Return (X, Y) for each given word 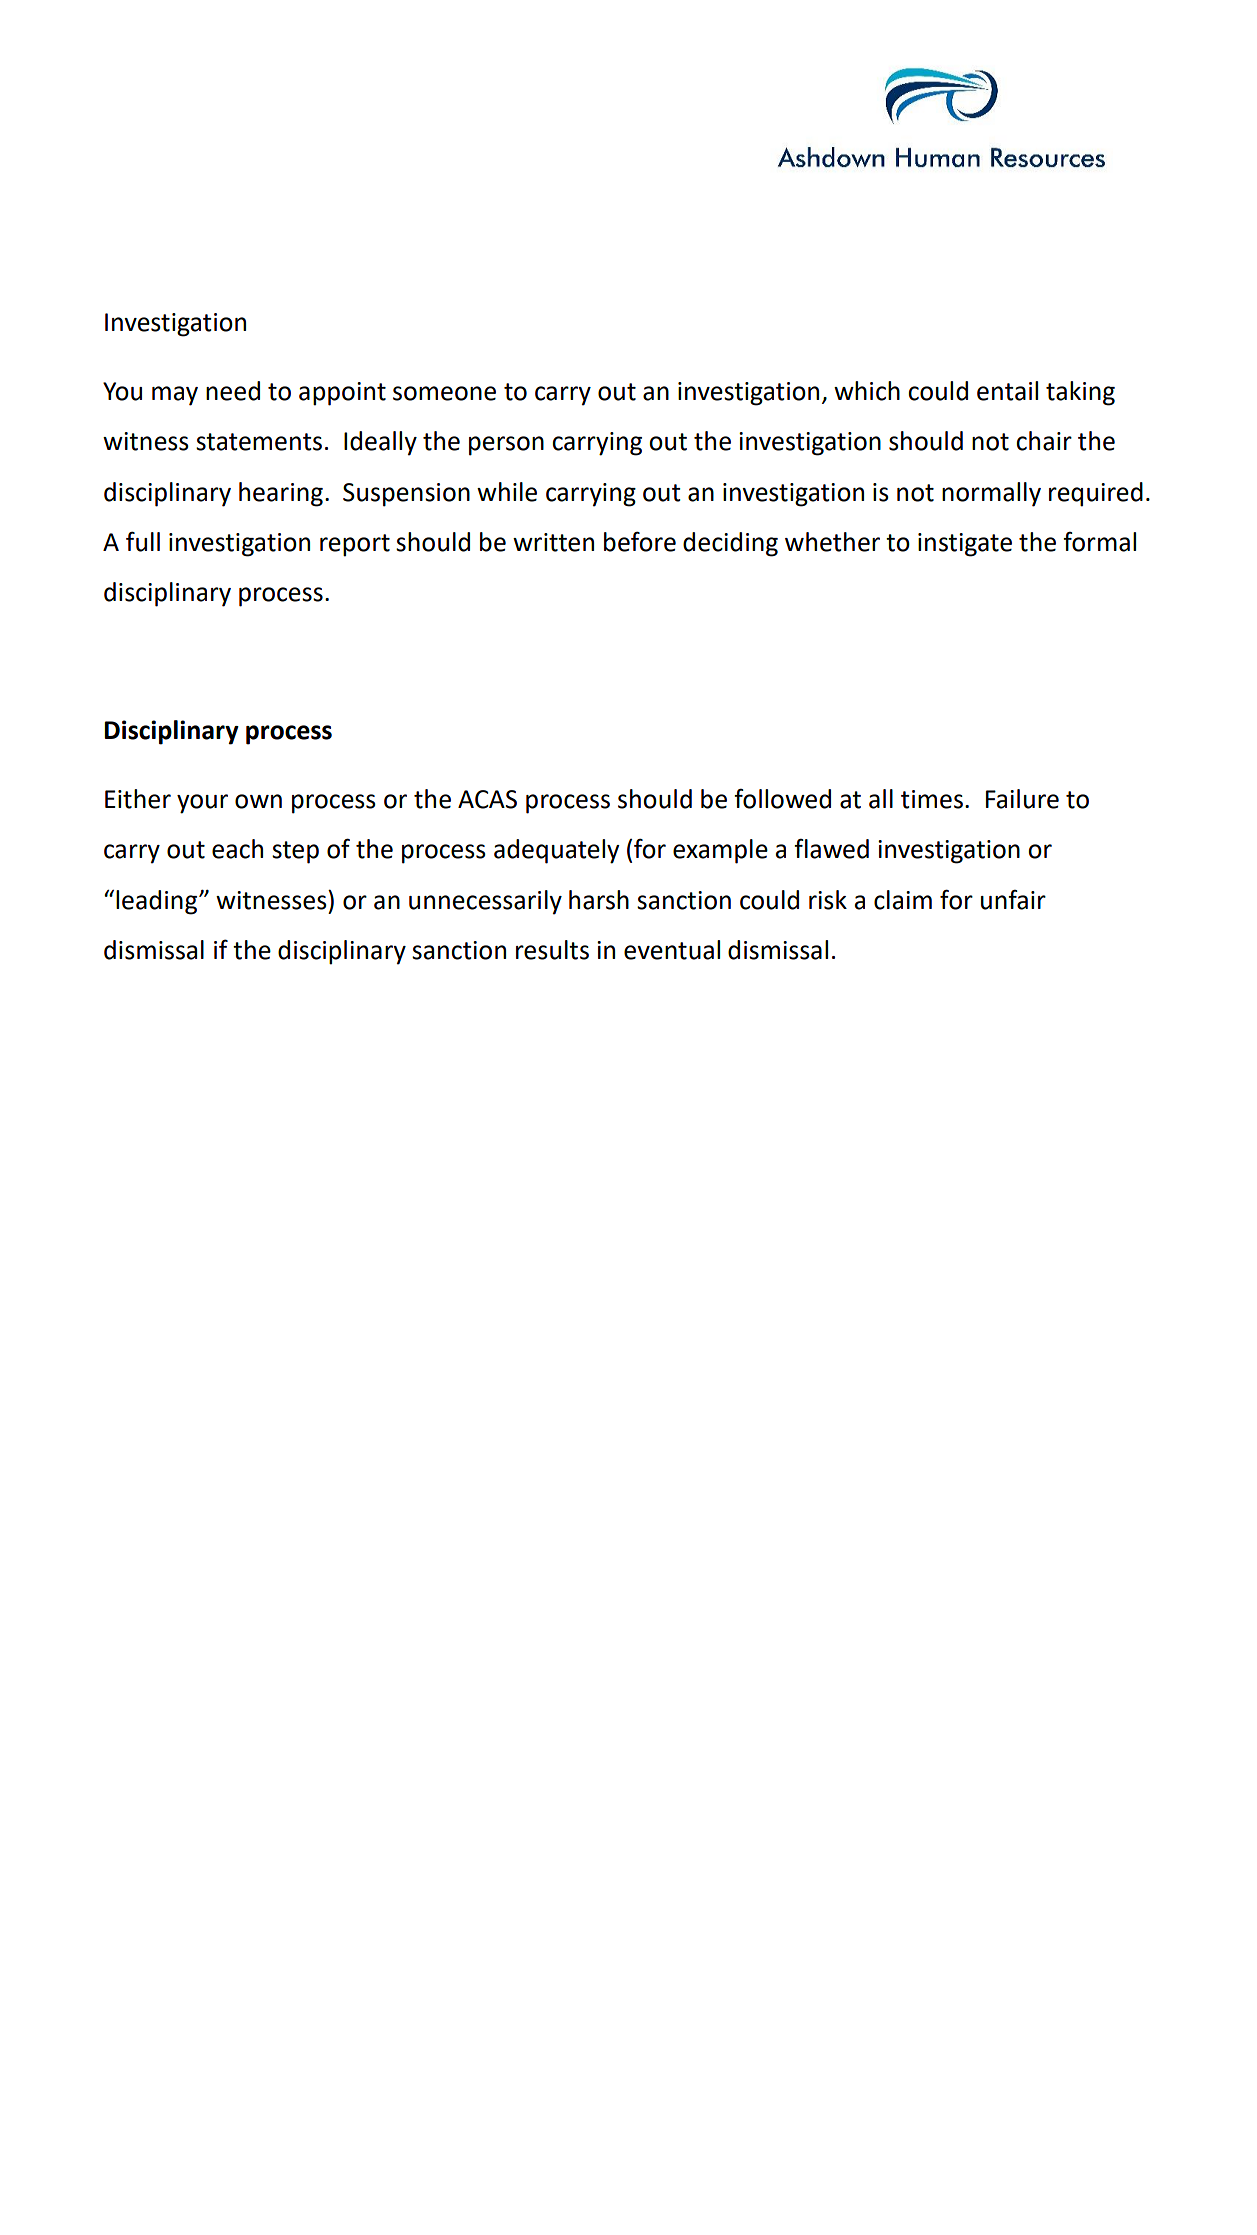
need (233, 391)
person (506, 446)
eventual (672, 950)
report (355, 545)
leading (156, 902)
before (640, 541)
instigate (965, 545)
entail (1007, 391)
